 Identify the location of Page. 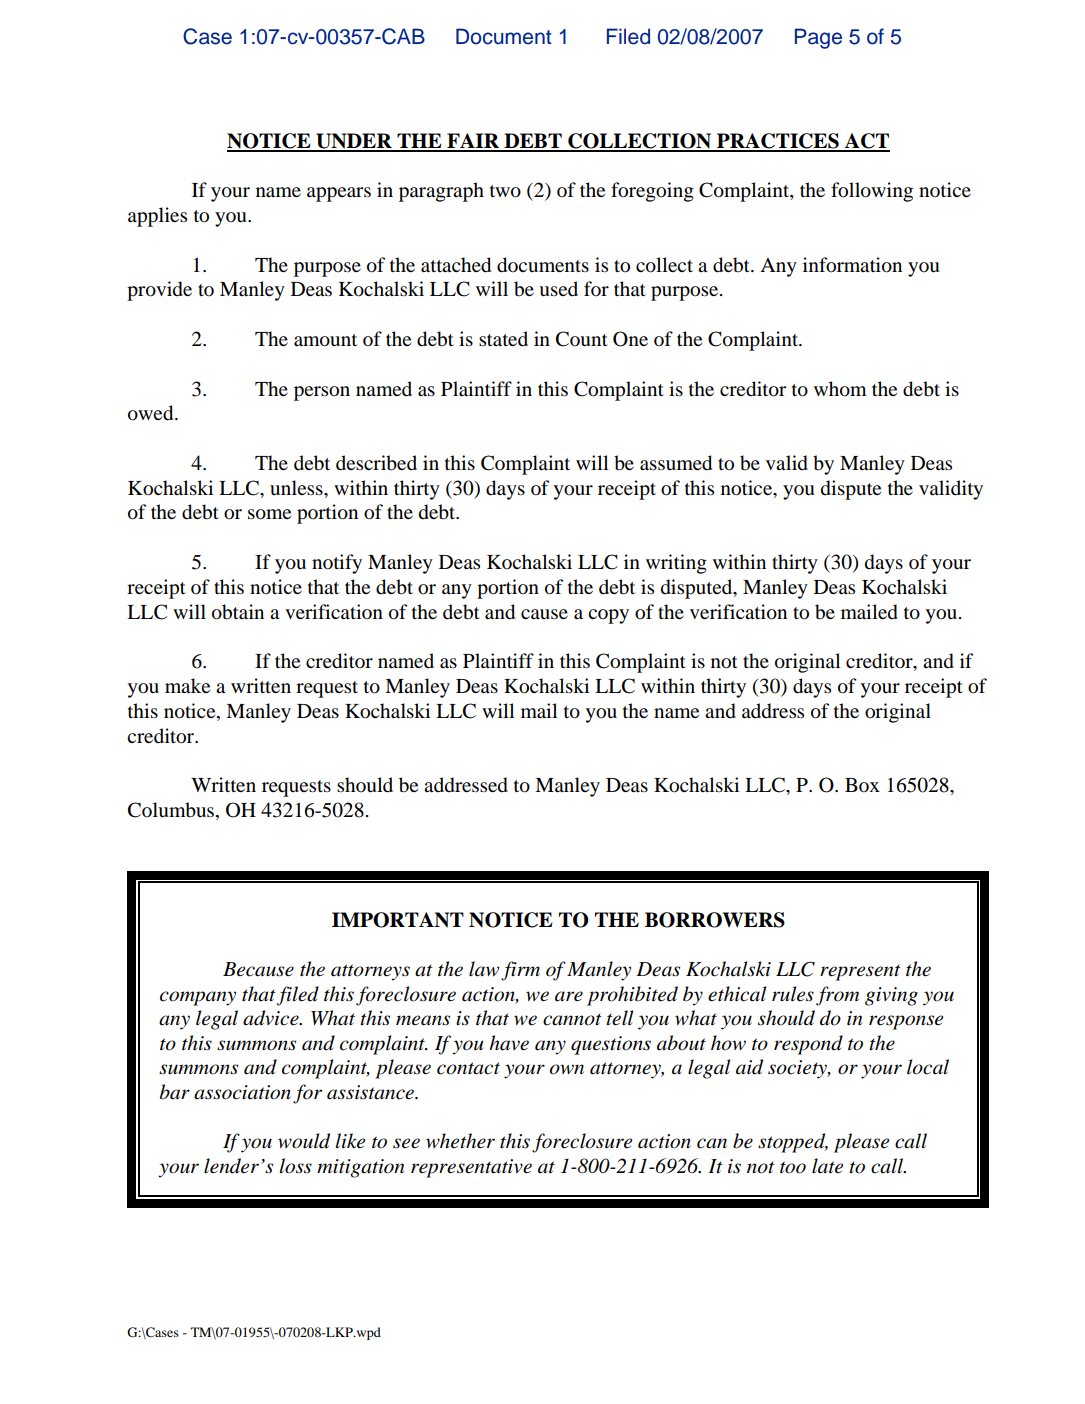
(818, 38).
